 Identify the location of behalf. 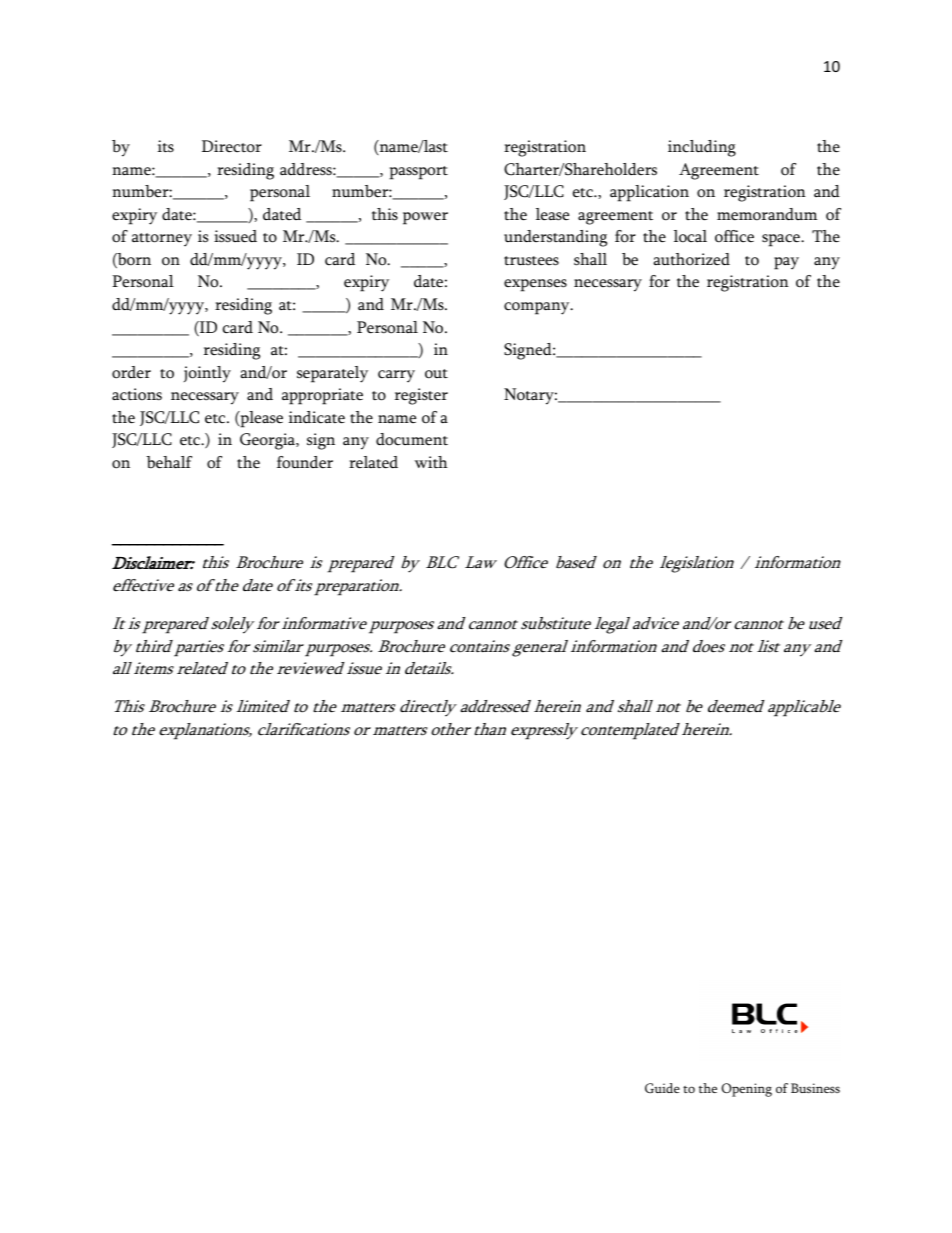
(169, 462).
